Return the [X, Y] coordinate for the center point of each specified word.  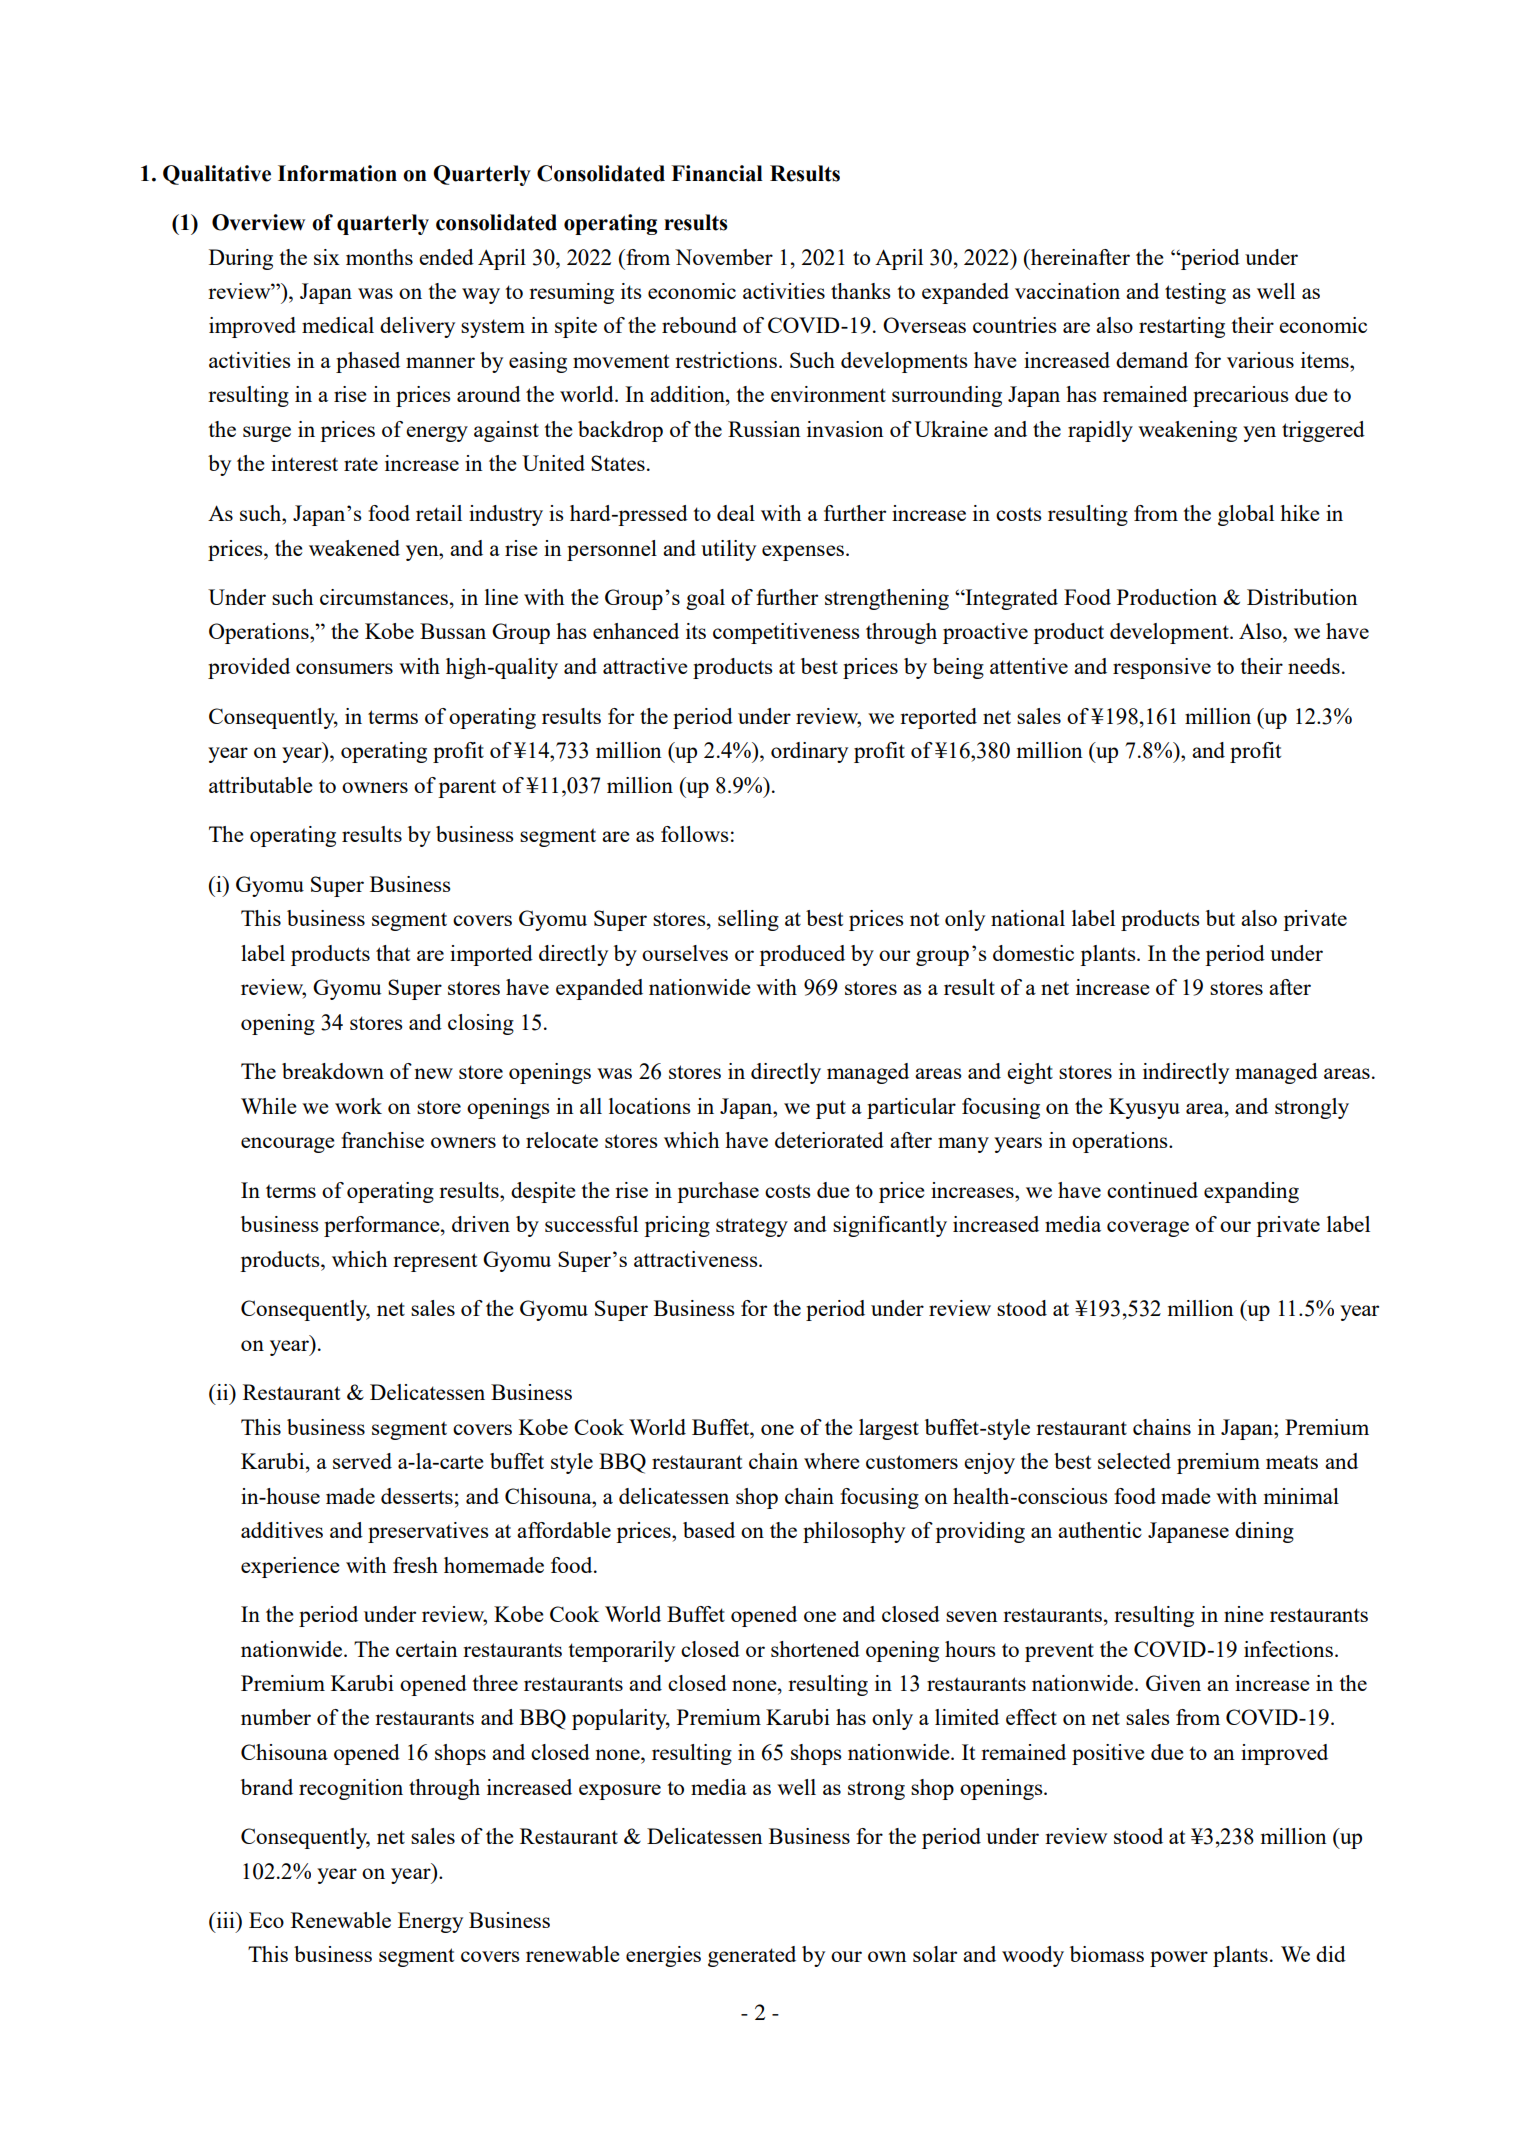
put [831, 1109]
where [832, 1461]
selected [1134, 1461]
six [327, 257]
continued [1152, 1190]
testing [1195, 293]
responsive [1162, 668]
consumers [344, 668]
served [362, 1461]
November [724, 257]
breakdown [333, 1071]
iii [225, 1920]
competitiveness [786, 633]
